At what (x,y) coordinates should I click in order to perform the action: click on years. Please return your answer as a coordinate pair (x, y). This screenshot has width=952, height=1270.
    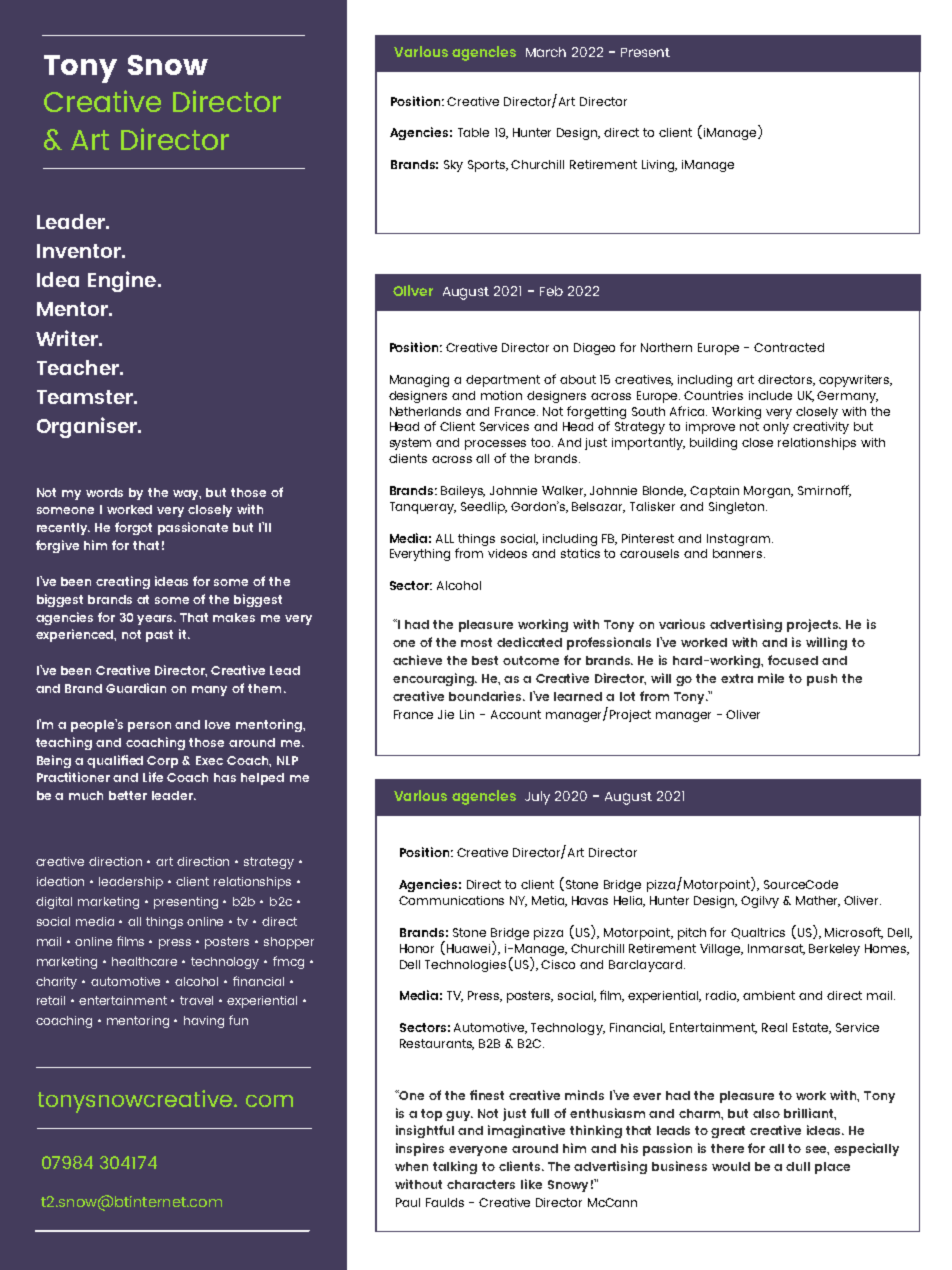
    Looking at the image, I should click on (156, 620).
